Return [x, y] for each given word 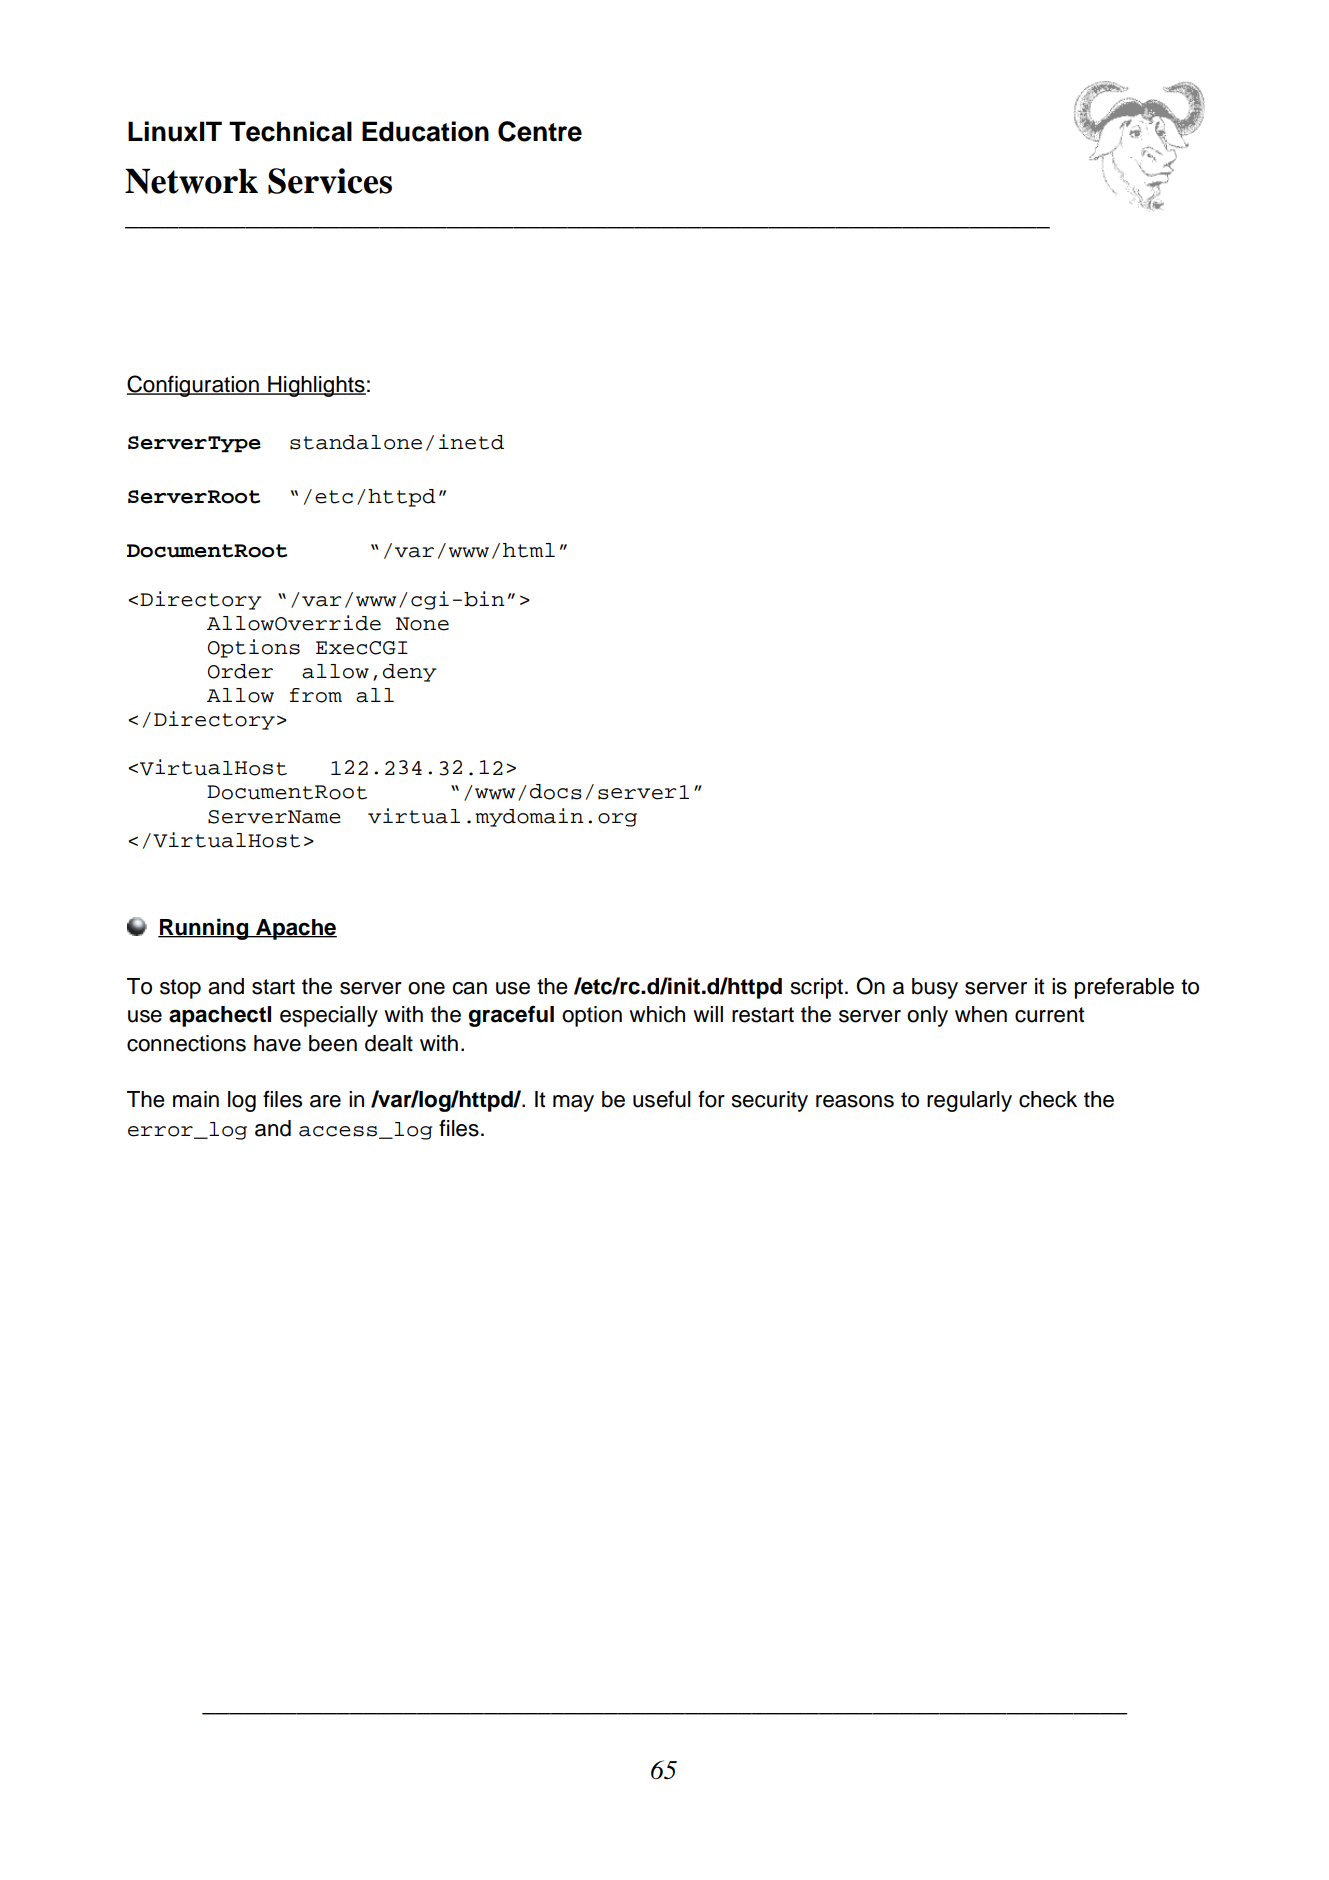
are [325, 1101]
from [316, 695]
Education [425, 131]
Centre [540, 131]
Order [240, 671]
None [422, 624]
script [817, 988]
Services [330, 181]
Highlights [316, 386]
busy [935, 988]
